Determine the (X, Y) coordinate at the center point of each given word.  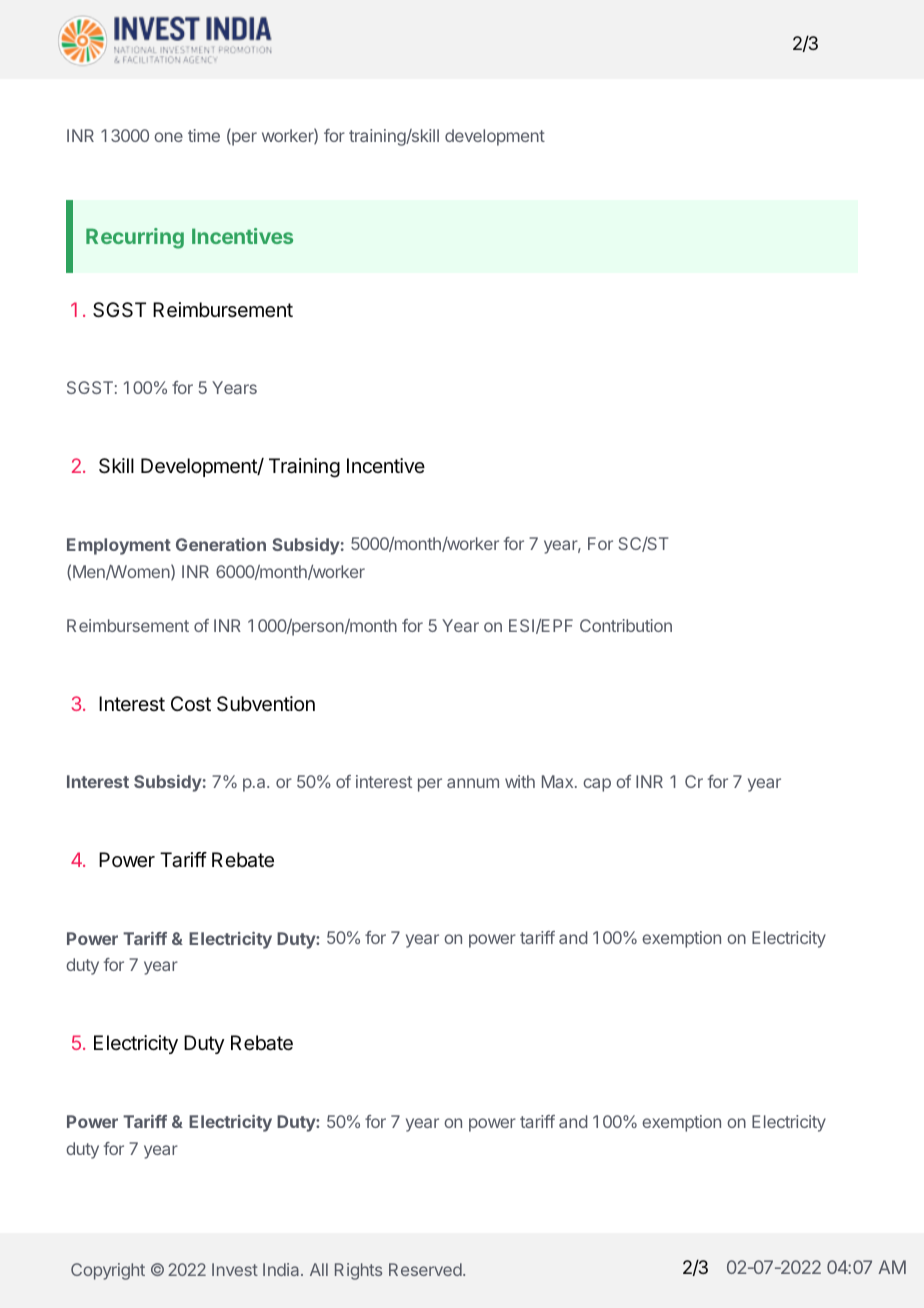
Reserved (425, 1269)
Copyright (108, 1271)
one (168, 137)
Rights (358, 1271)
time (204, 135)
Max (559, 781)
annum (473, 783)
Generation (221, 544)
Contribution (626, 625)
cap (597, 785)
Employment (119, 546)
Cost (191, 703)
